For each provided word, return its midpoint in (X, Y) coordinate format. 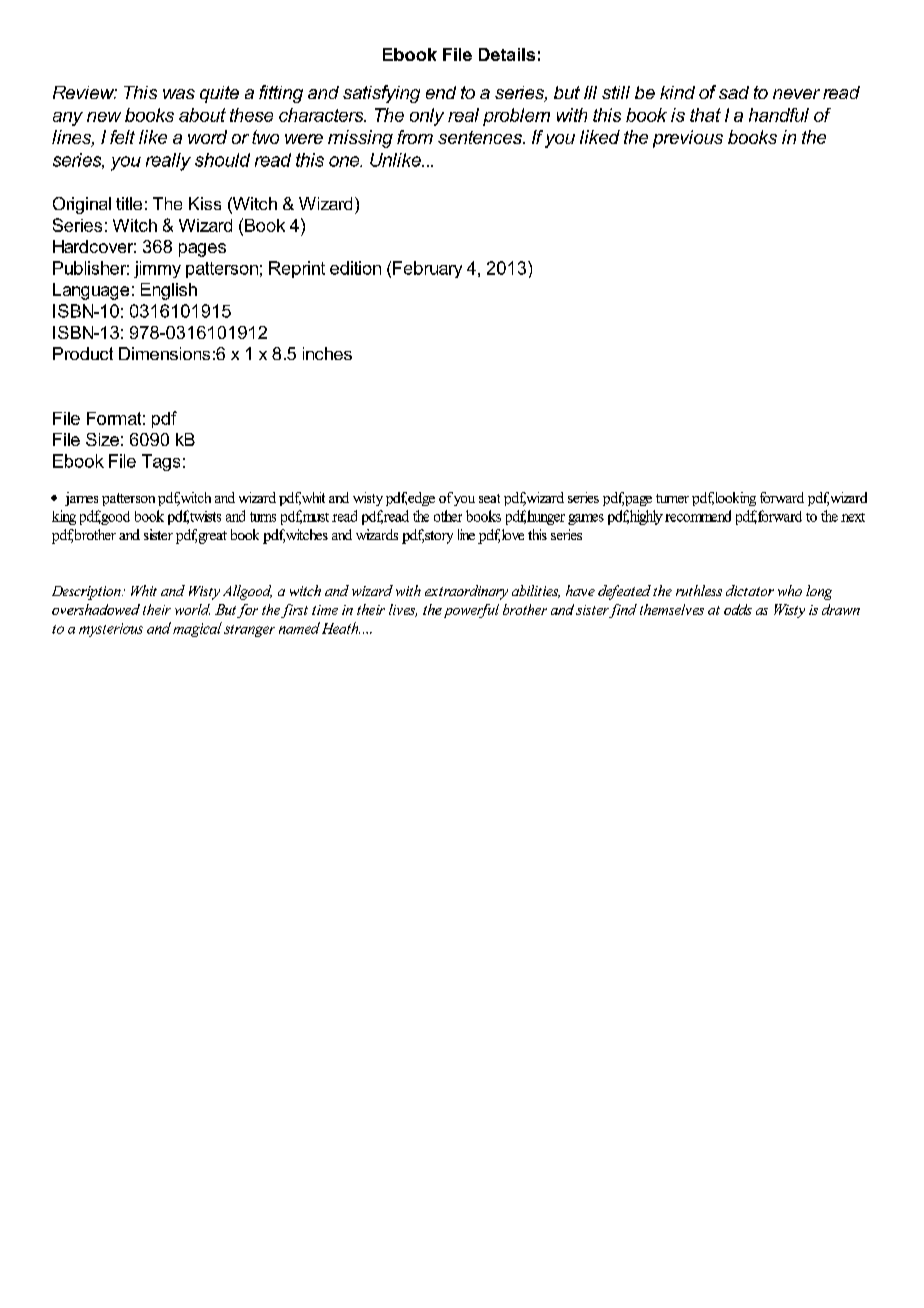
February (427, 269)
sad (734, 92)
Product (83, 353)
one (345, 161)
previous (688, 139)
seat (489, 498)
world (192, 609)
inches (327, 353)
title (129, 203)
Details (507, 54)
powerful (471, 611)
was (179, 94)
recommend (698, 516)
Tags (161, 462)
